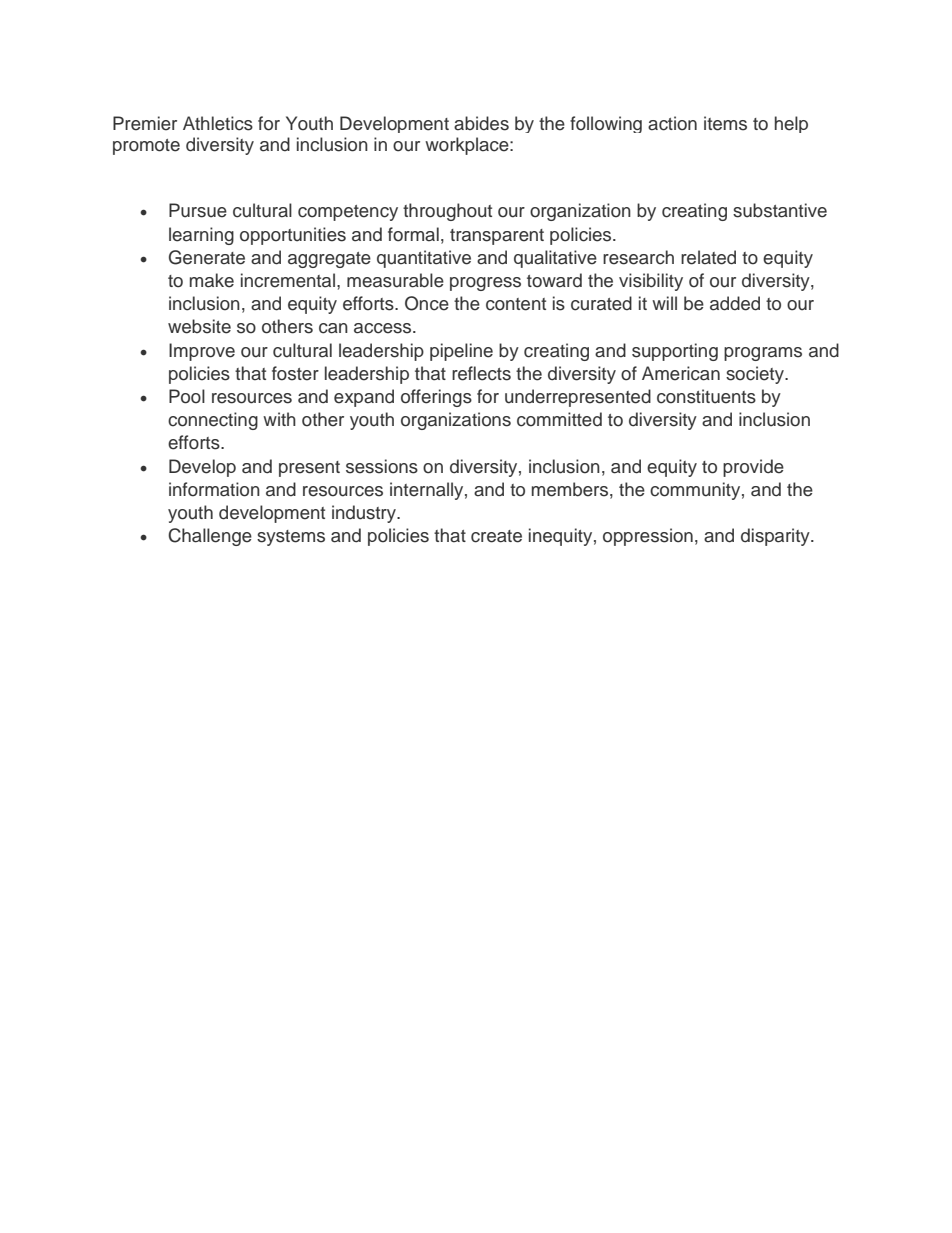  What do you see at coordinates (218, 123) in the image?
I see `Athletics` at bounding box center [218, 123].
